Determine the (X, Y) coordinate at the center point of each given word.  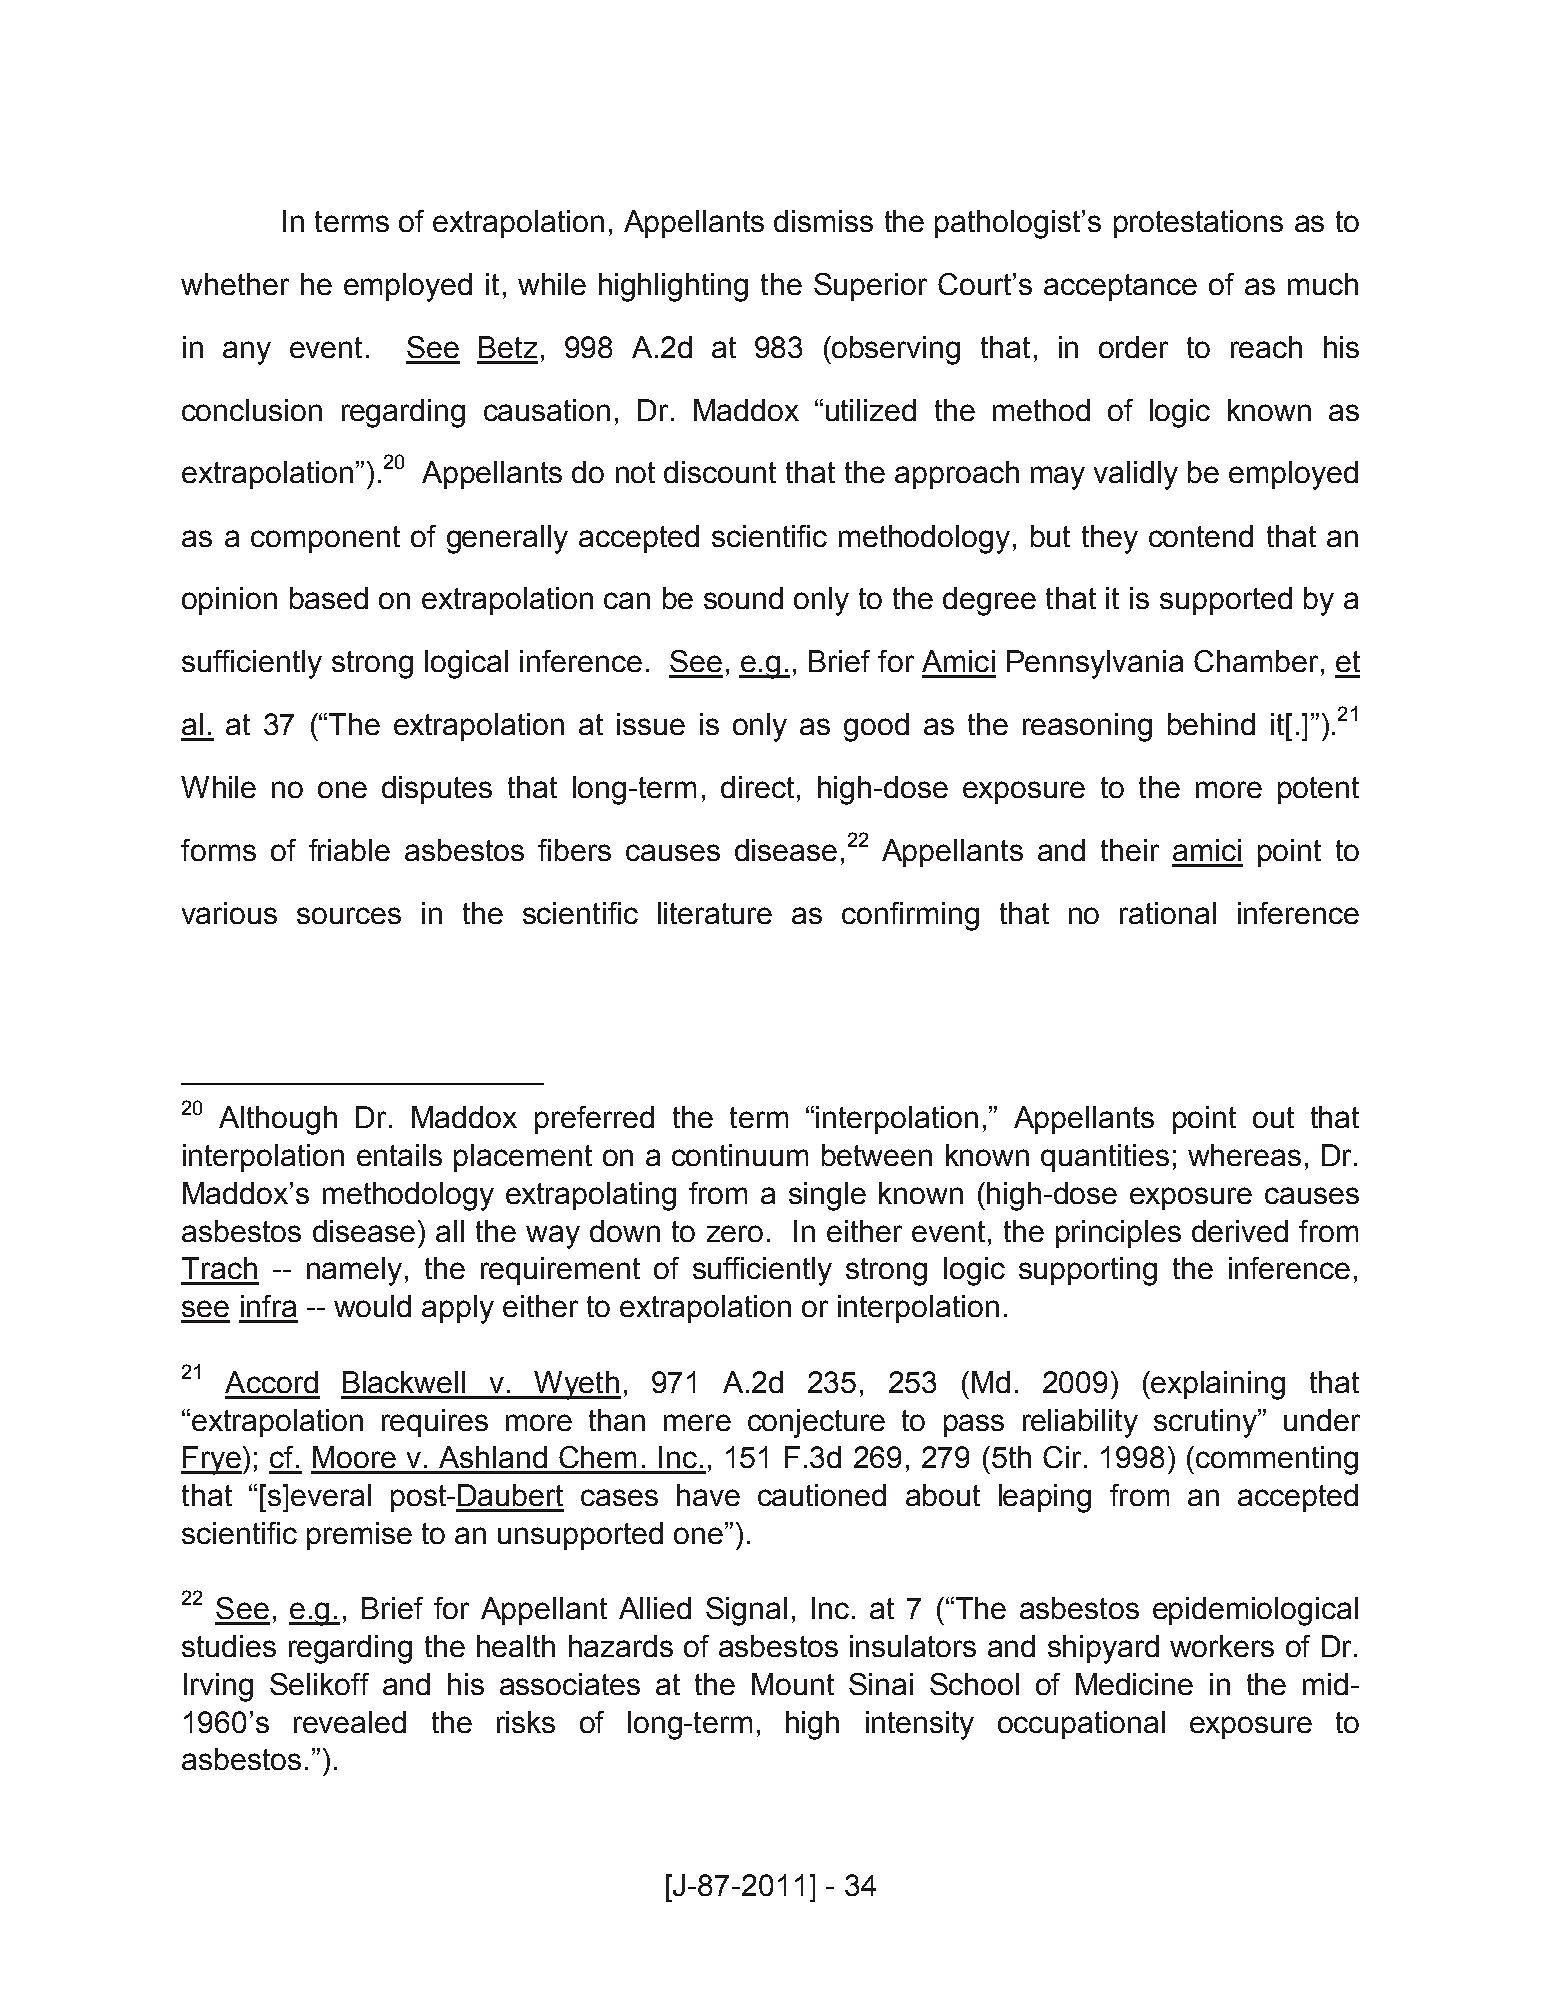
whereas (1244, 1155)
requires (435, 1423)
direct (757, 787)
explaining (1218, 1385)
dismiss (823, 221)
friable (349, 850)
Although (278, 1120)
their (1130, 850)
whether (235, 284)
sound (743, 598)
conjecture (816, 1423)
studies (229, 1646)
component (325, 539)
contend (1201, 536)
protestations (1198, 224)
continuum (740, 1155)
